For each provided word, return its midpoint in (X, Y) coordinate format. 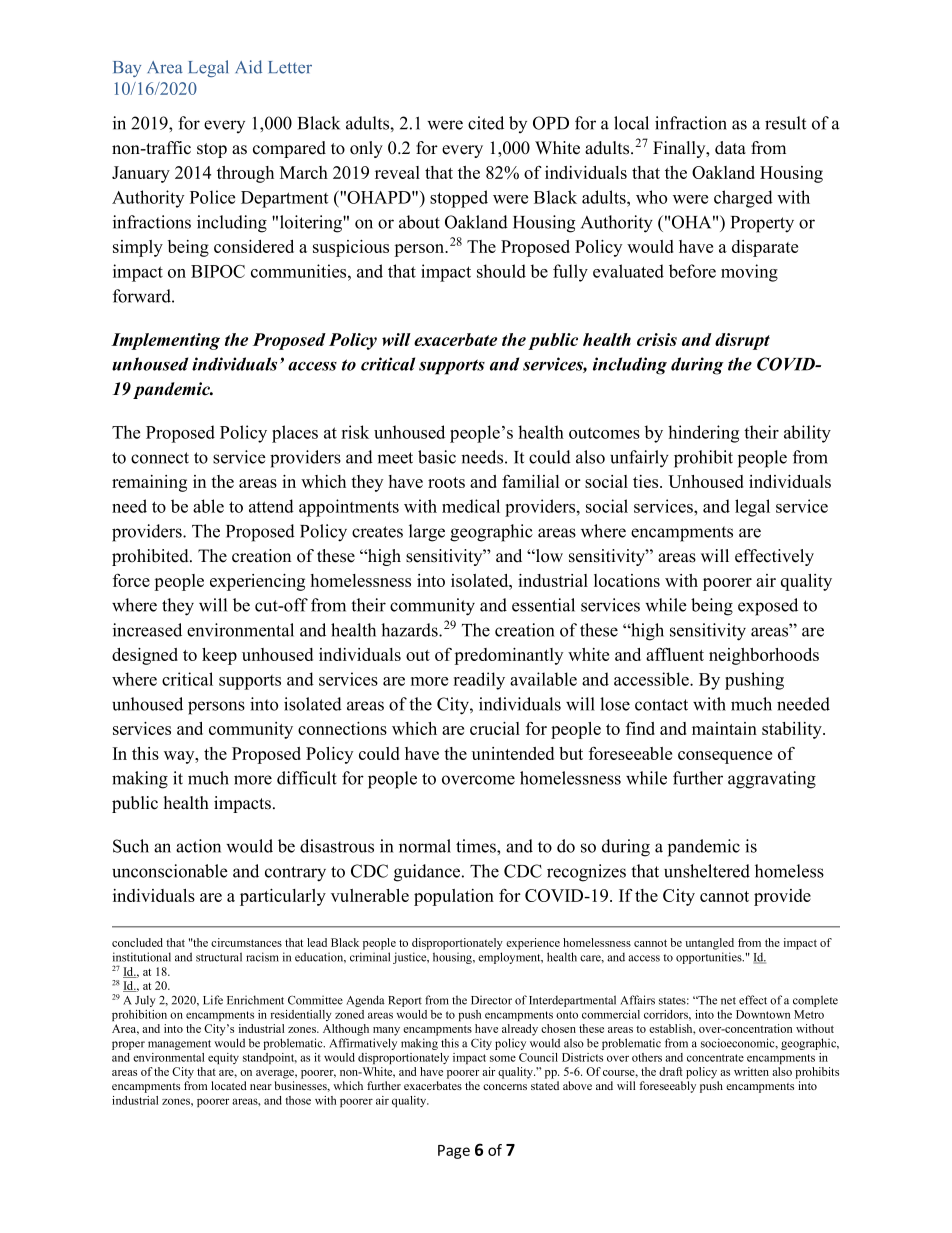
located (229, 1085)
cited (486, 123)
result (785, 123)
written (751, 1071)
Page (454, 1152)
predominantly (508, 656)
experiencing (257, 582)
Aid (248, 67)
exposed (768, 607)
